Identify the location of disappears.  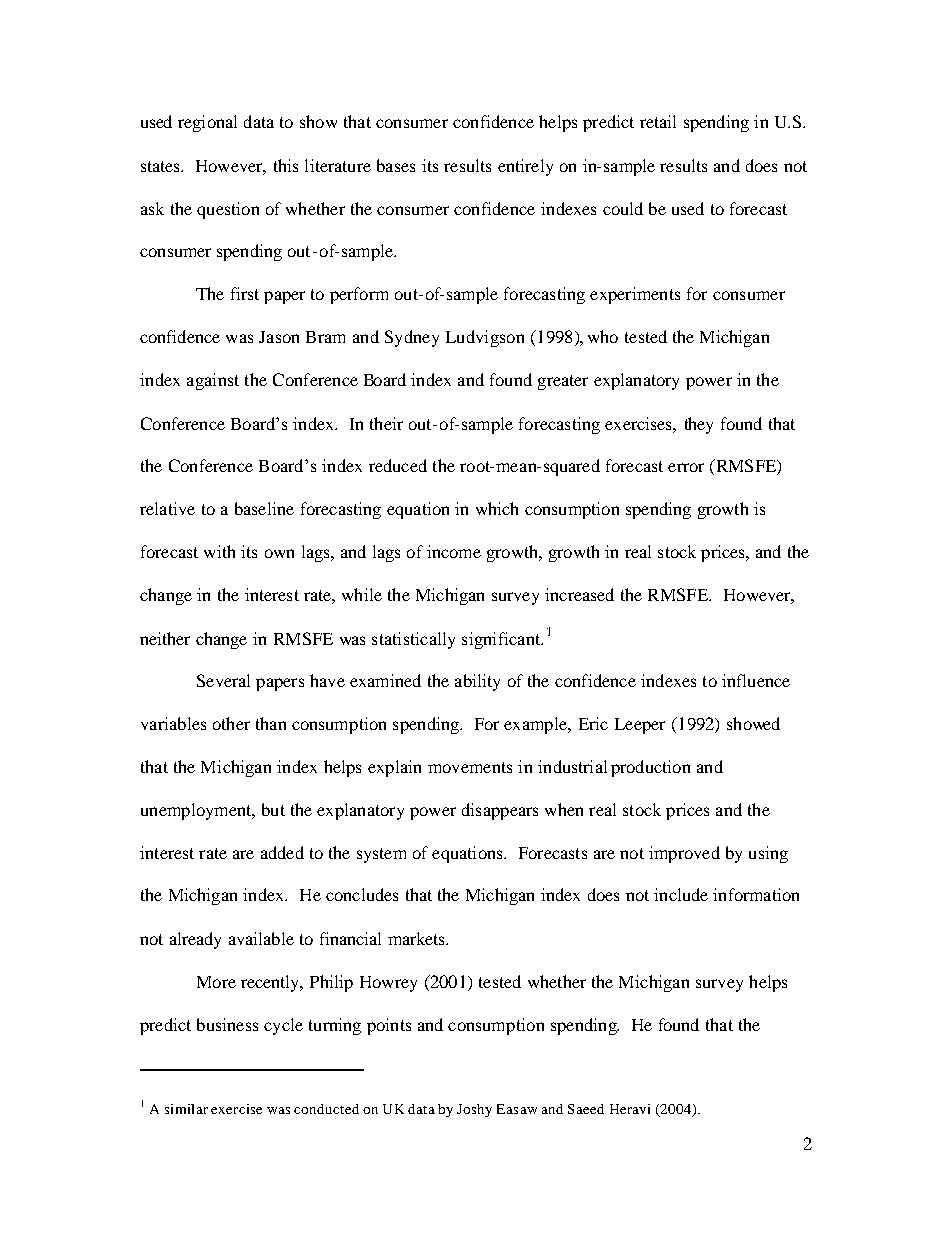
(500, 811).
